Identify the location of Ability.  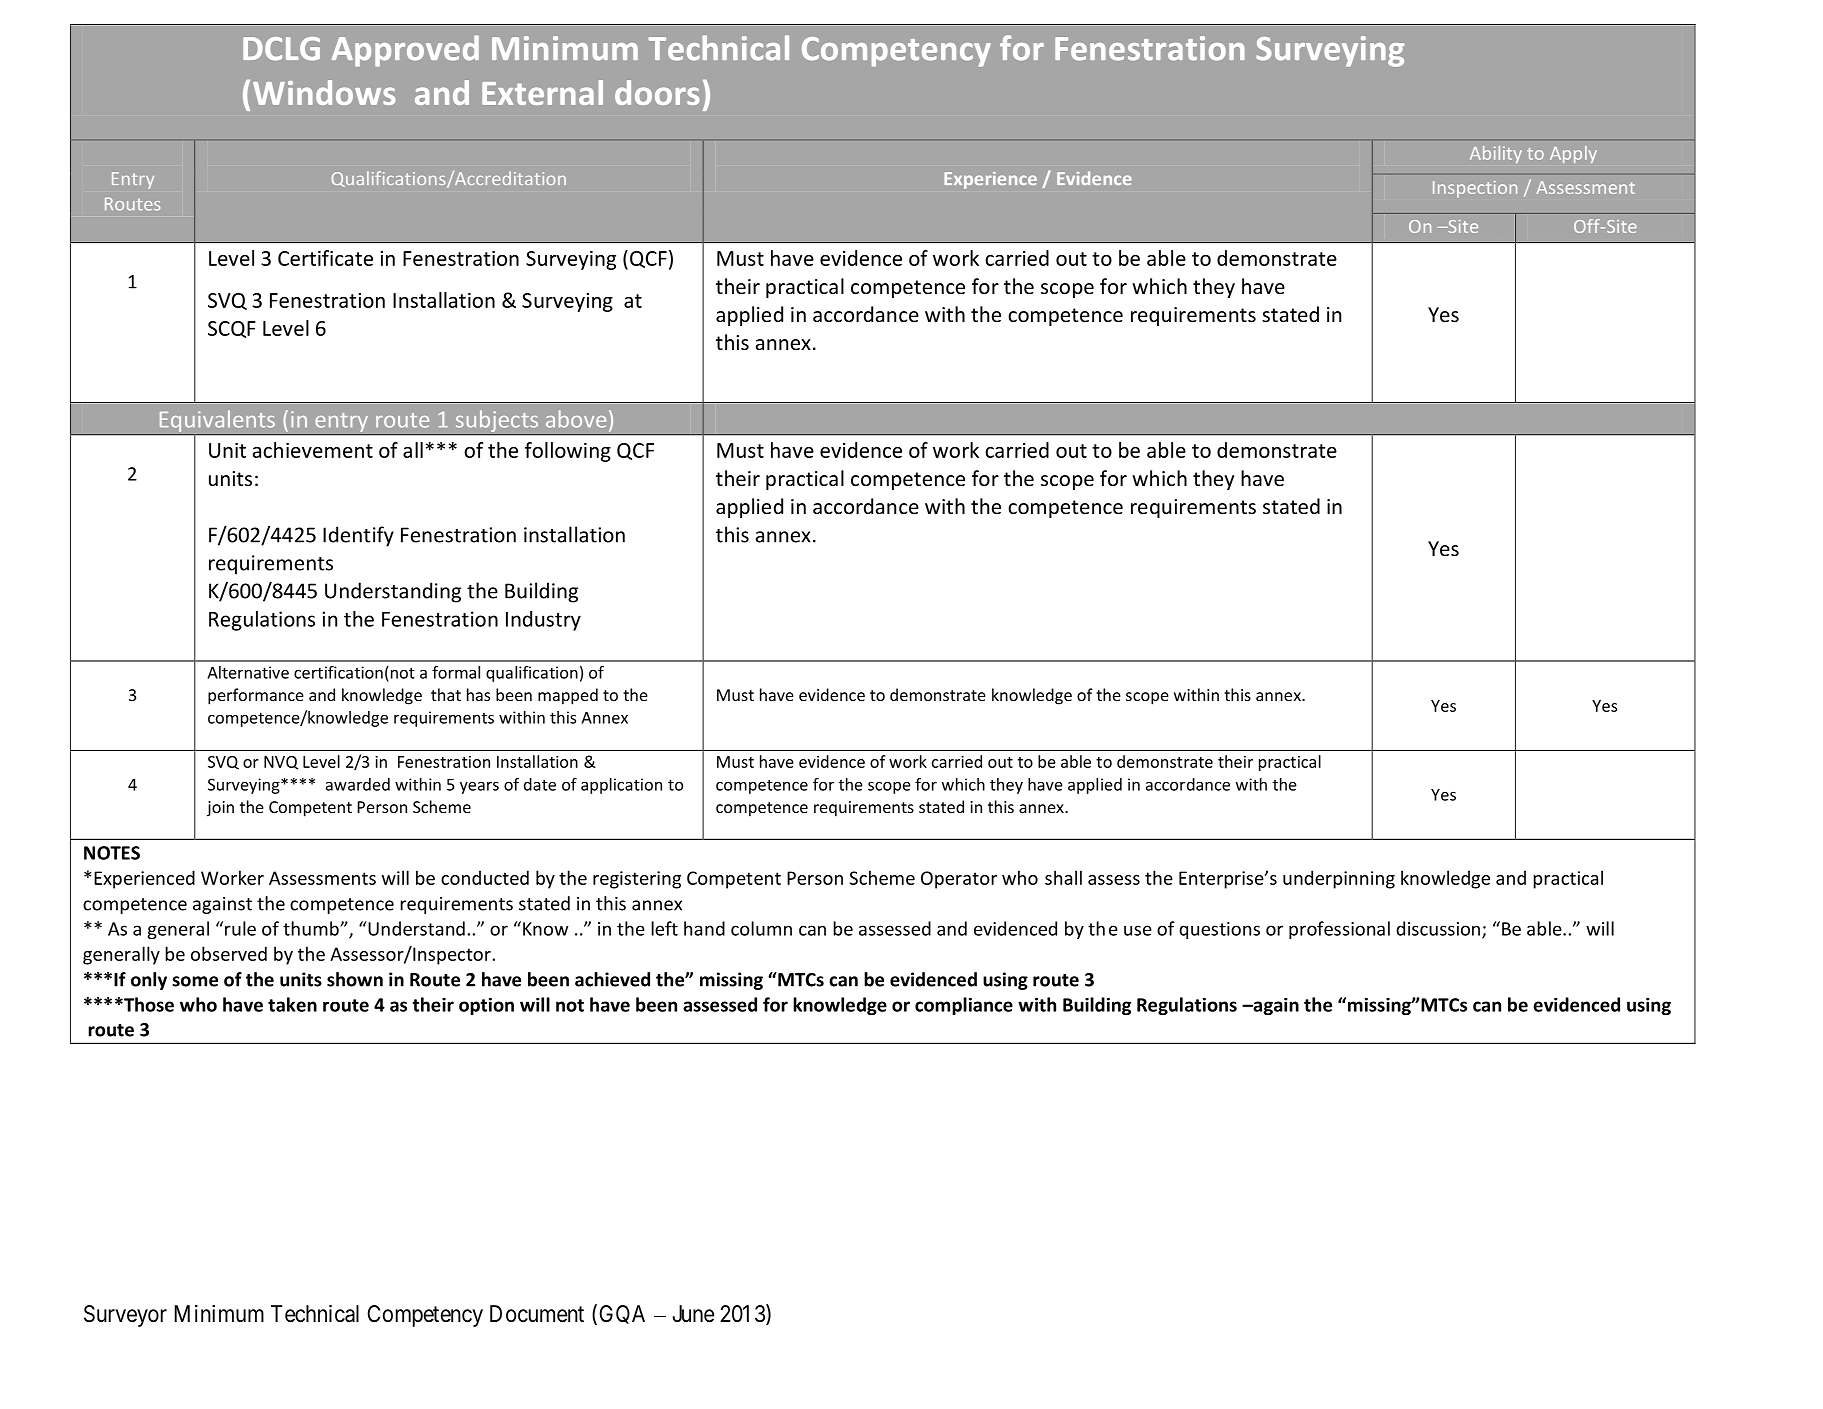
(1496, 154).
